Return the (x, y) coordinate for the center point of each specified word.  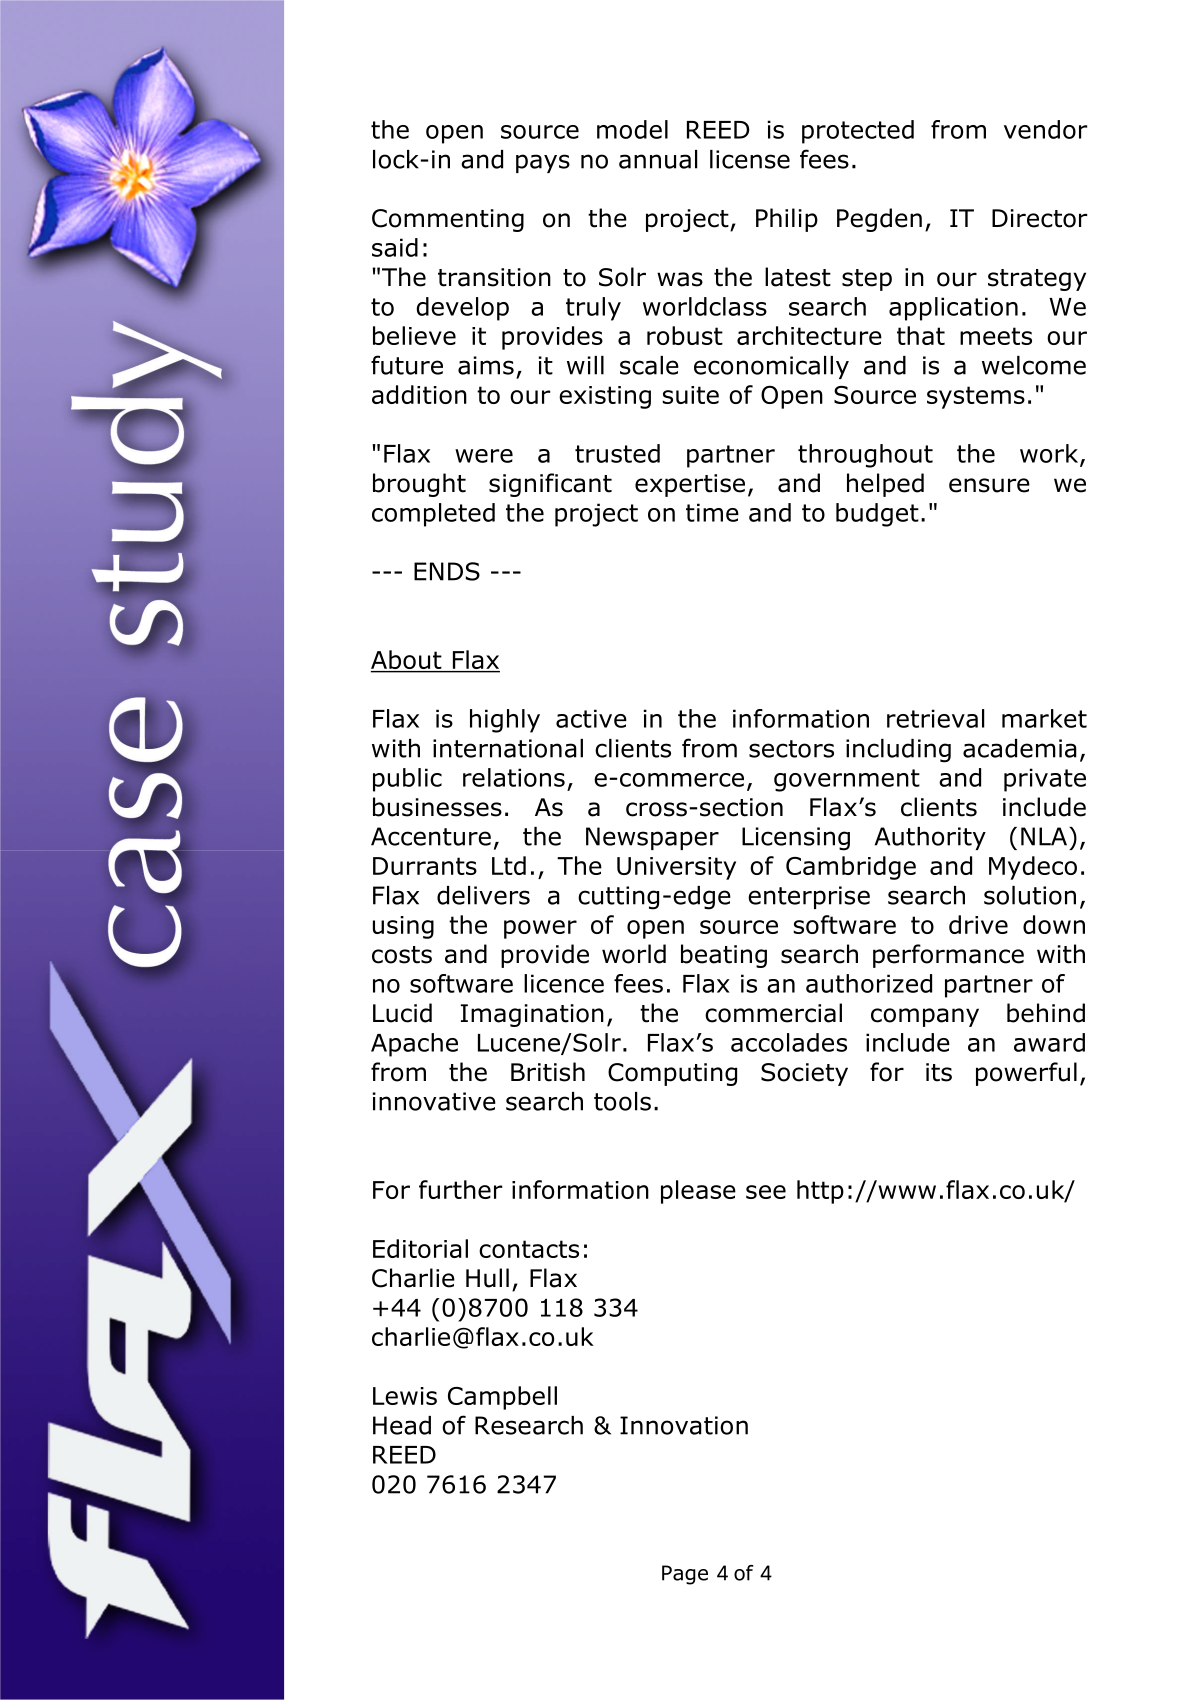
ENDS (447, 571)
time (712, 512)
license (750, 159)
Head (402, 1425)
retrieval (935, 718)
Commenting (448, 220)
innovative (434, 1101)
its (939, 1072)
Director (1039, 218)
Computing (672, 1074)
